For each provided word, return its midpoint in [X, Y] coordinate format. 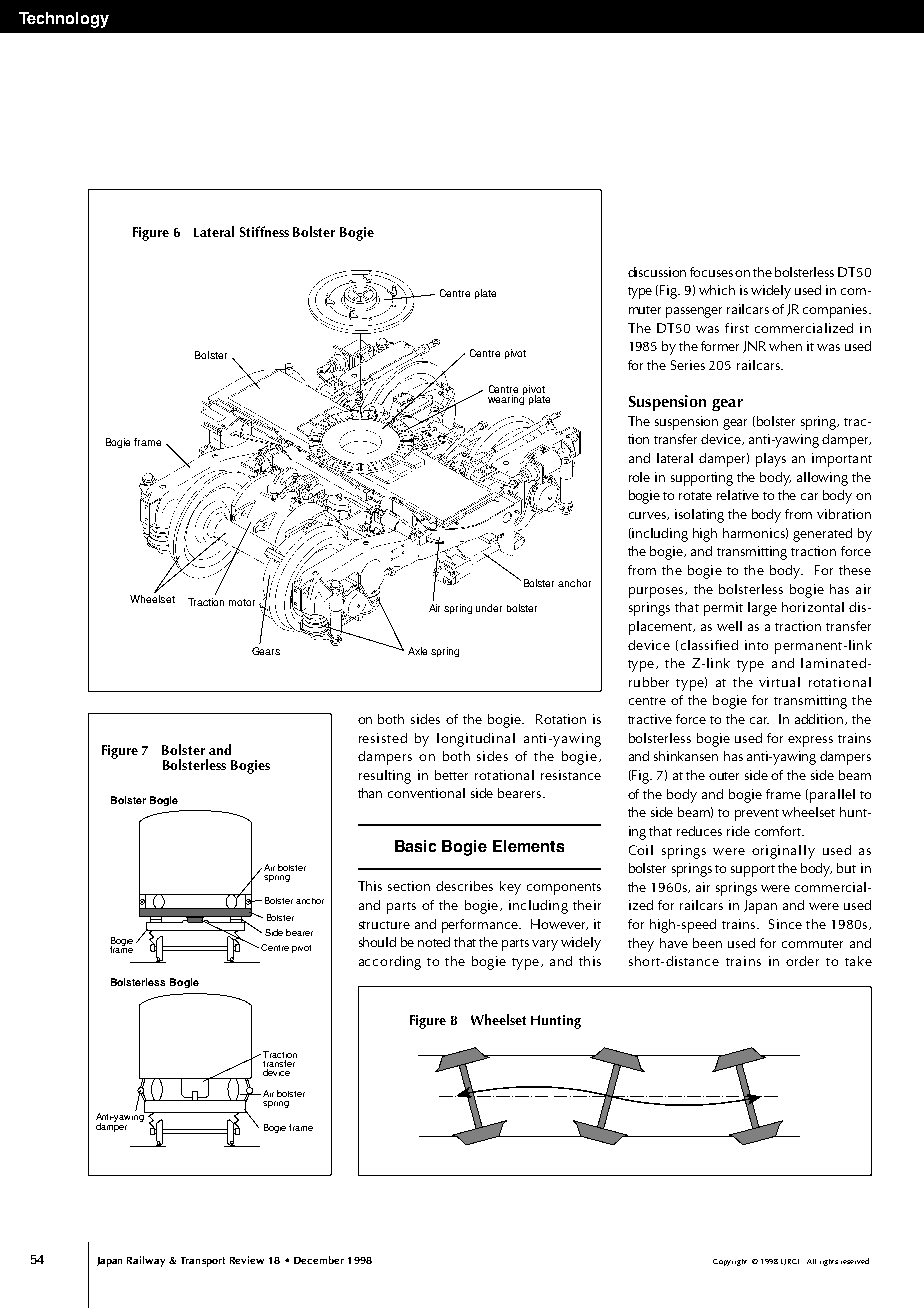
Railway [146, 1261]
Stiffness [264, 231]
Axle [417, 651]
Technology [64, 20]
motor [242, 602]
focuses [713, 272]
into [756, 645]
